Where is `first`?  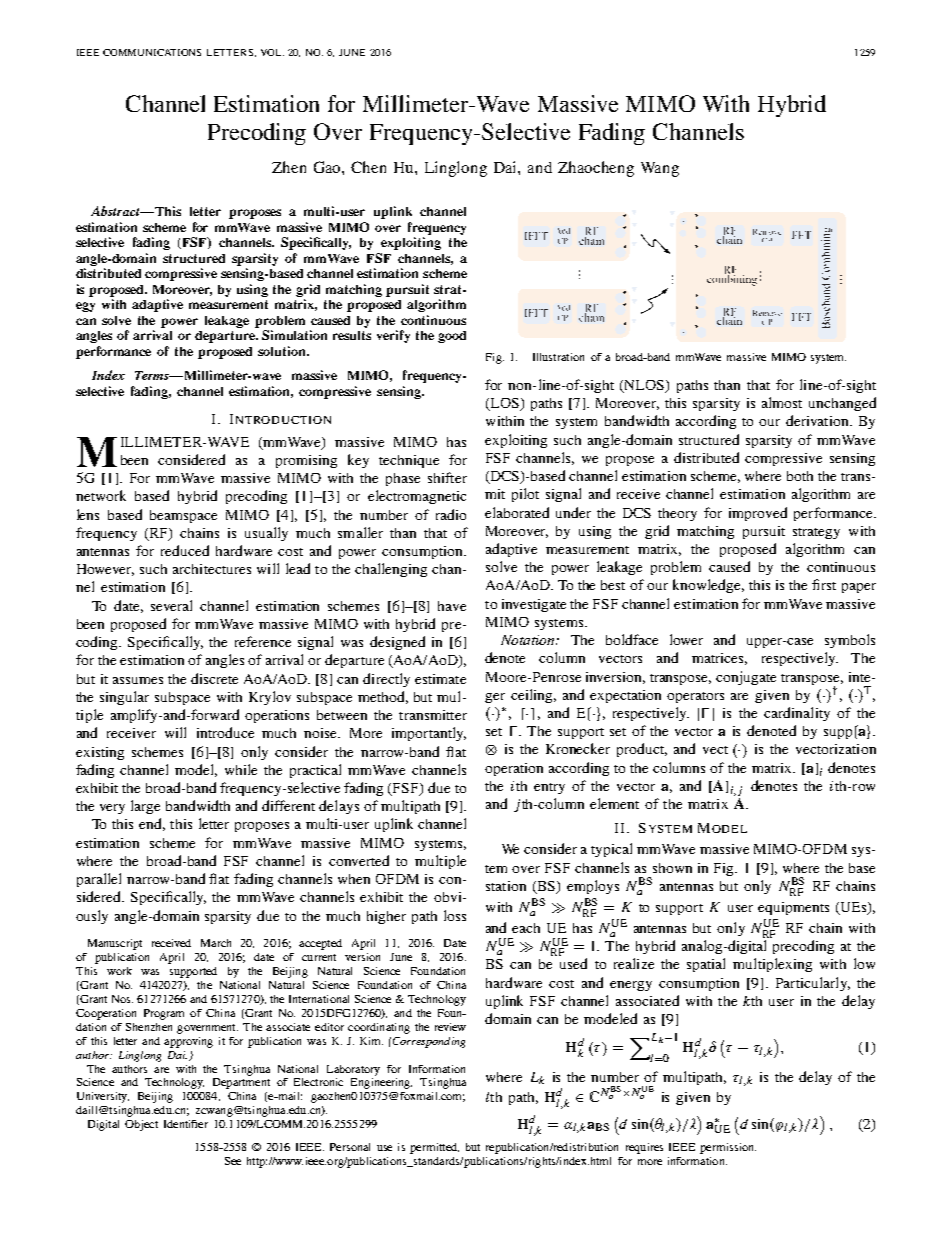
first is located at coordinates (824, 584).
